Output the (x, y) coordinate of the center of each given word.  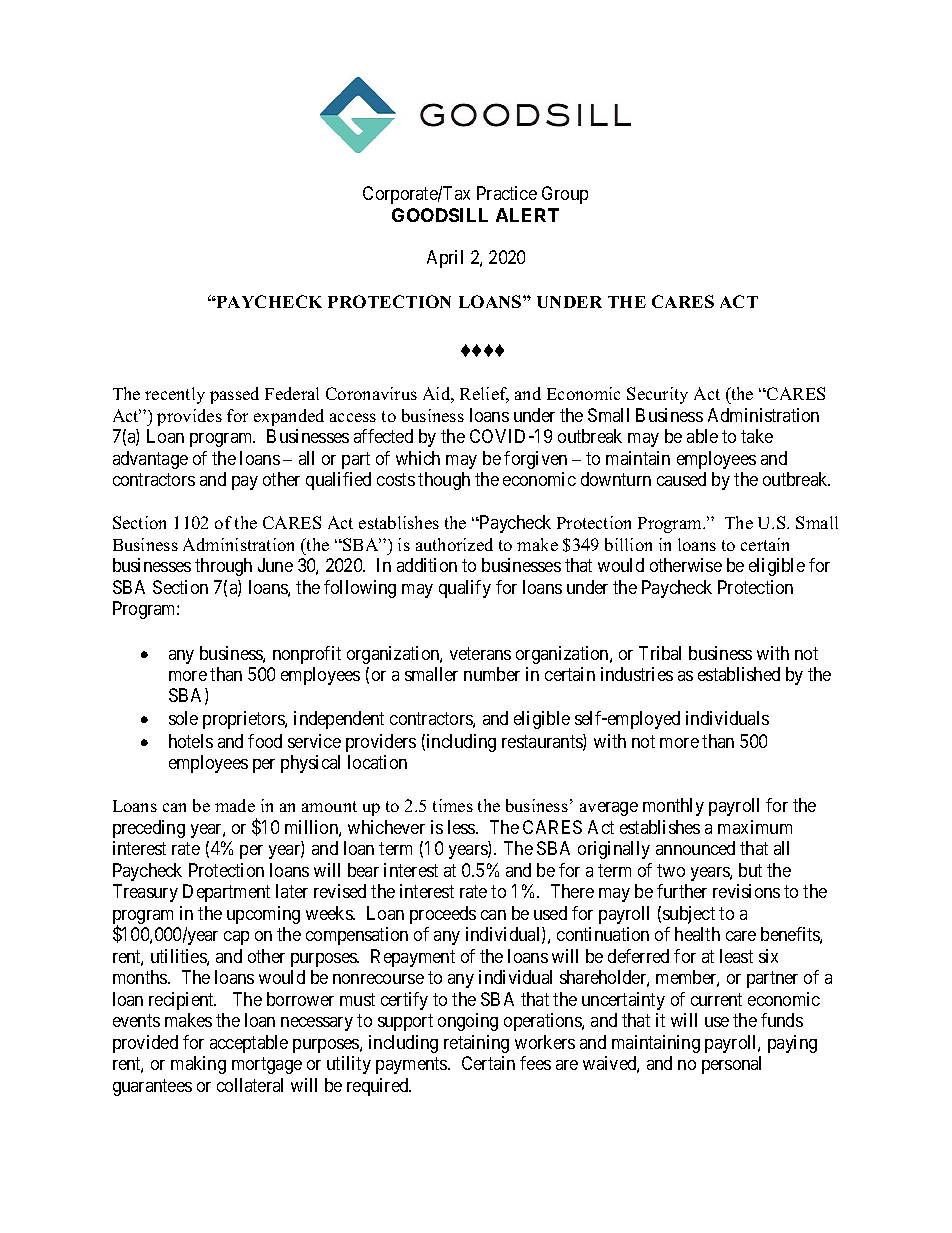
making (198, 1065)
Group (565, 195)
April (445, 259)
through (223, 567)
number (492, 674)
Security (657, 395)
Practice (507, 193)
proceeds (443, 915)
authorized (454, 544)
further (682, 891)
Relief (484, 395)
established (739, 674)
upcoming (263, 915)
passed (234, 395)
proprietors (244, 720)
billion (628, 544)
